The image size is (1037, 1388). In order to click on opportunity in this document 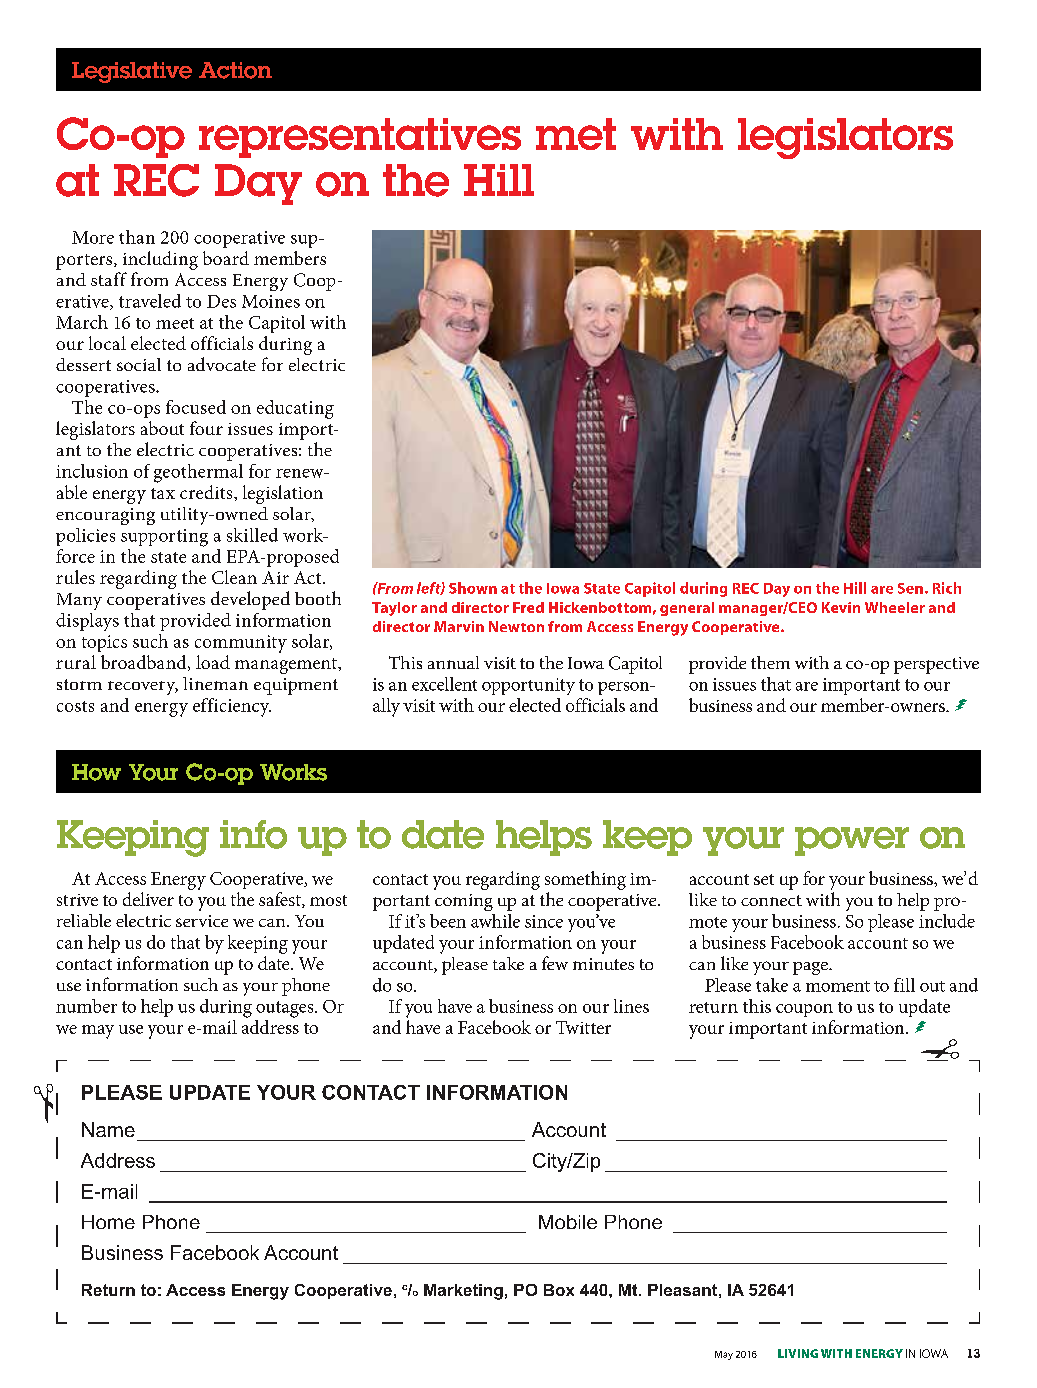, I will do `click(528, 686)`.
